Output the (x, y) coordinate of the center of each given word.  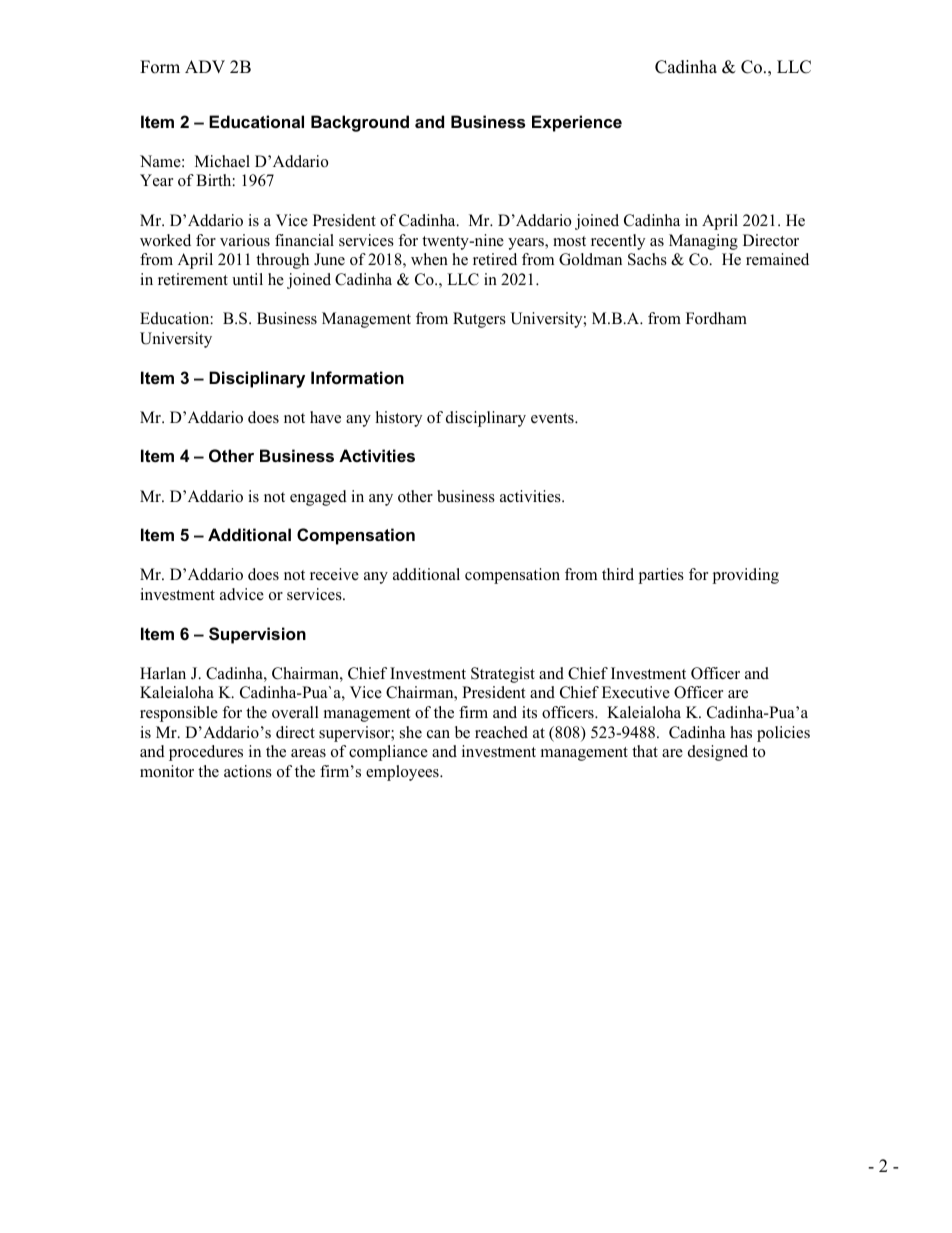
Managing (703, 242)
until (247, 279)
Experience (577, 123)
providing (745, 576)
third (618, 574)
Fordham (716, 318)
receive (334, 574)
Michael (222, 161)
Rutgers (479, 320)
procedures (206, 753)
